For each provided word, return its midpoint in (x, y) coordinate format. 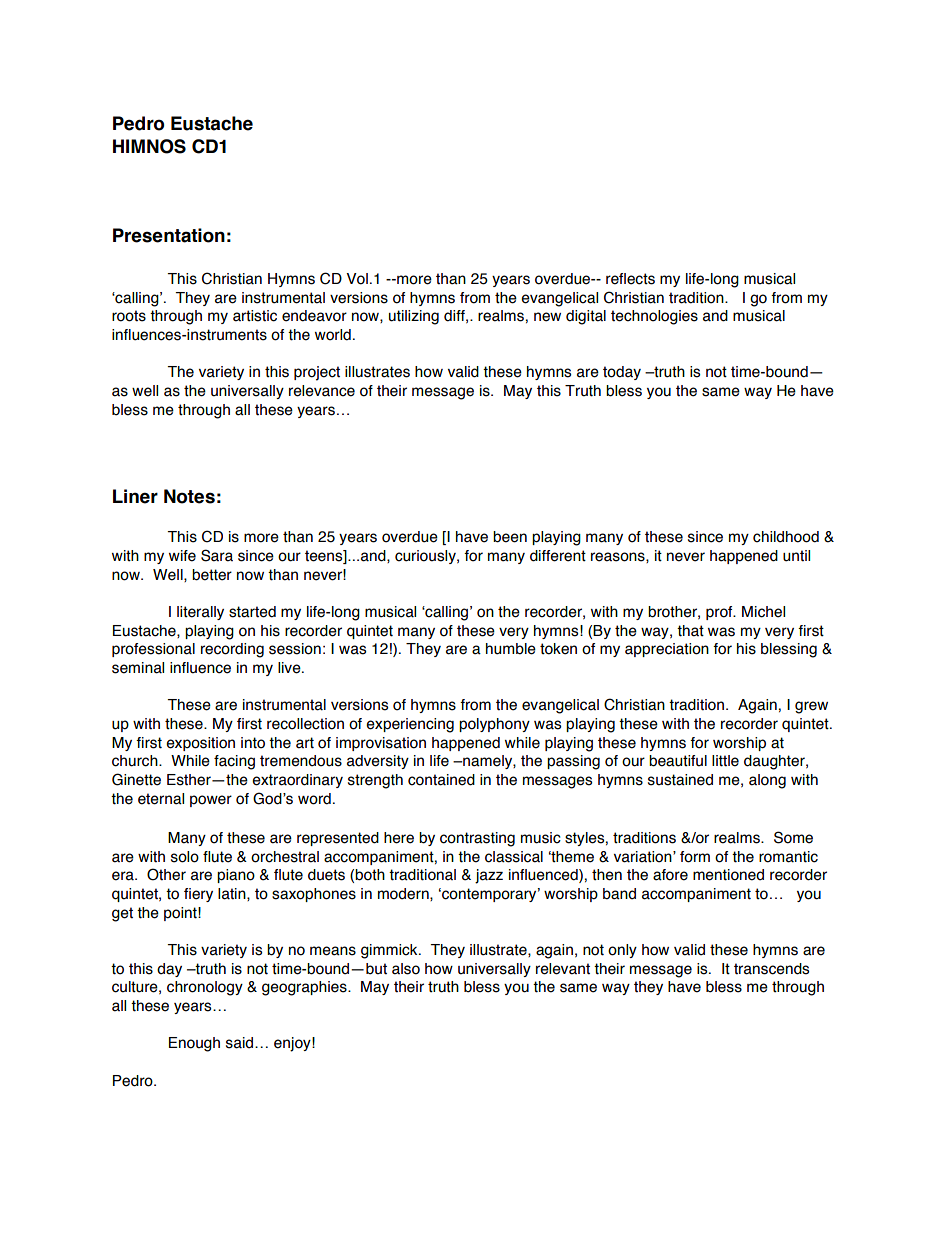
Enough (194, 1044)
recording (232, 650)
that (690, 631)
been (510, 537)
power (211, 801)
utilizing (414, 317)
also (406, 969)
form (695, 857)
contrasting (477, 839)
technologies (654, 317)
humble (511, 649)
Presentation (169, 235)
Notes (189, 496)
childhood (786, 537)
